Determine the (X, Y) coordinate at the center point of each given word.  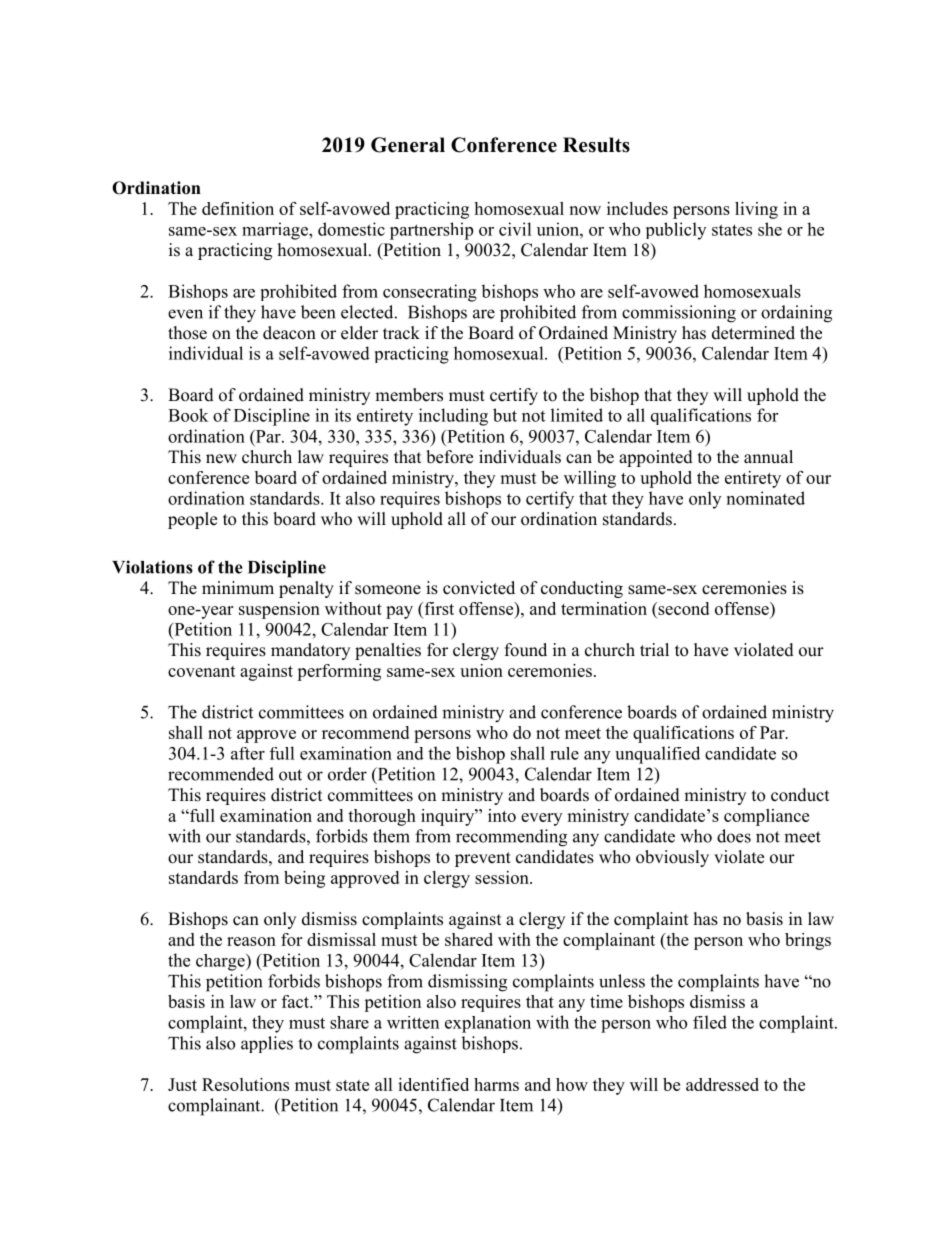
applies (267, 1044)
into (502, 815)
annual (768, 457)
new (221, 459)
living (756, 210)
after (248, 753)
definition (238, 208)
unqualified (657, 755)
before (449, 457)
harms (496, 1084)
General (408, 145)
